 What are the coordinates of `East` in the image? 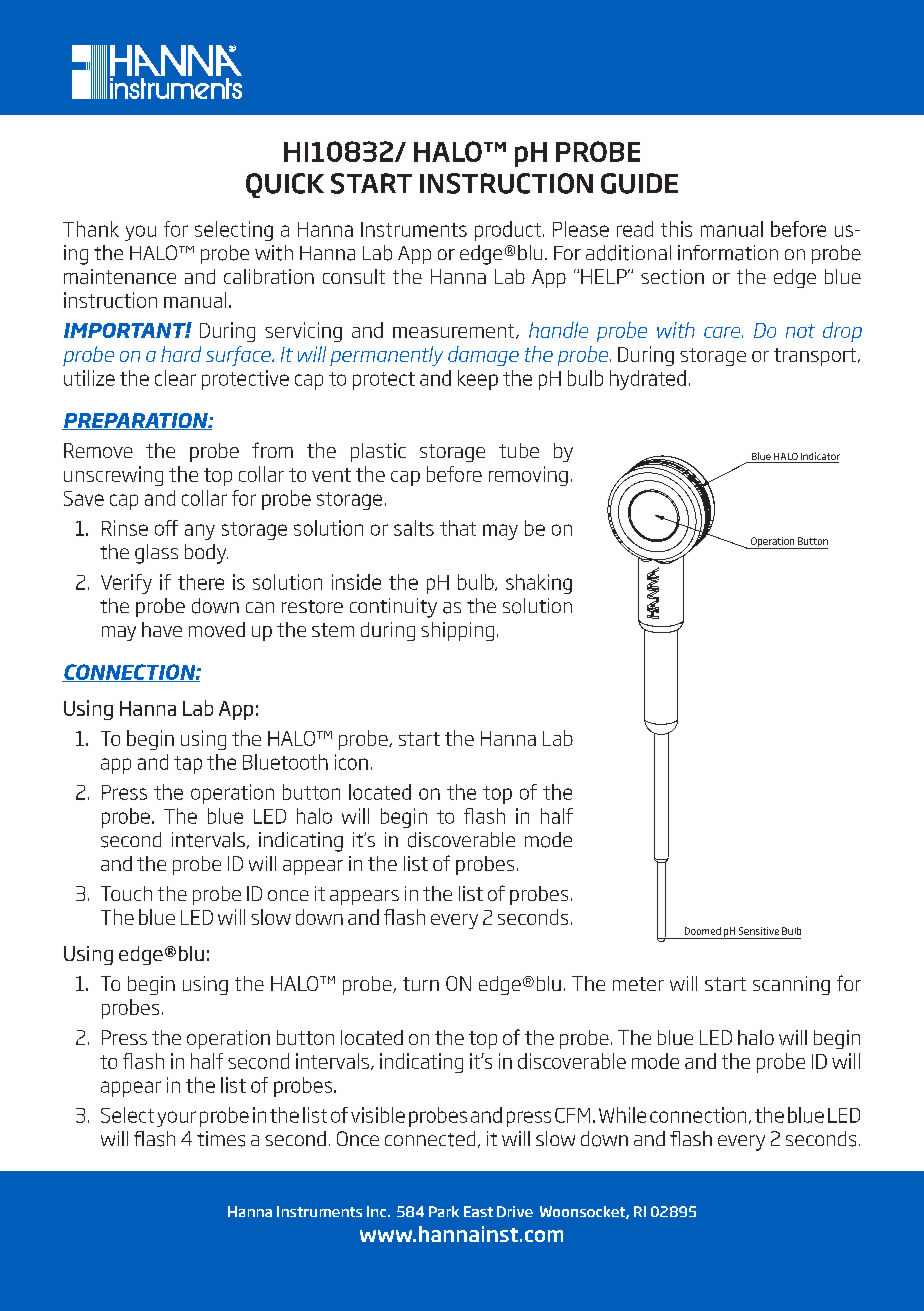 It's located at (478, 1211).
